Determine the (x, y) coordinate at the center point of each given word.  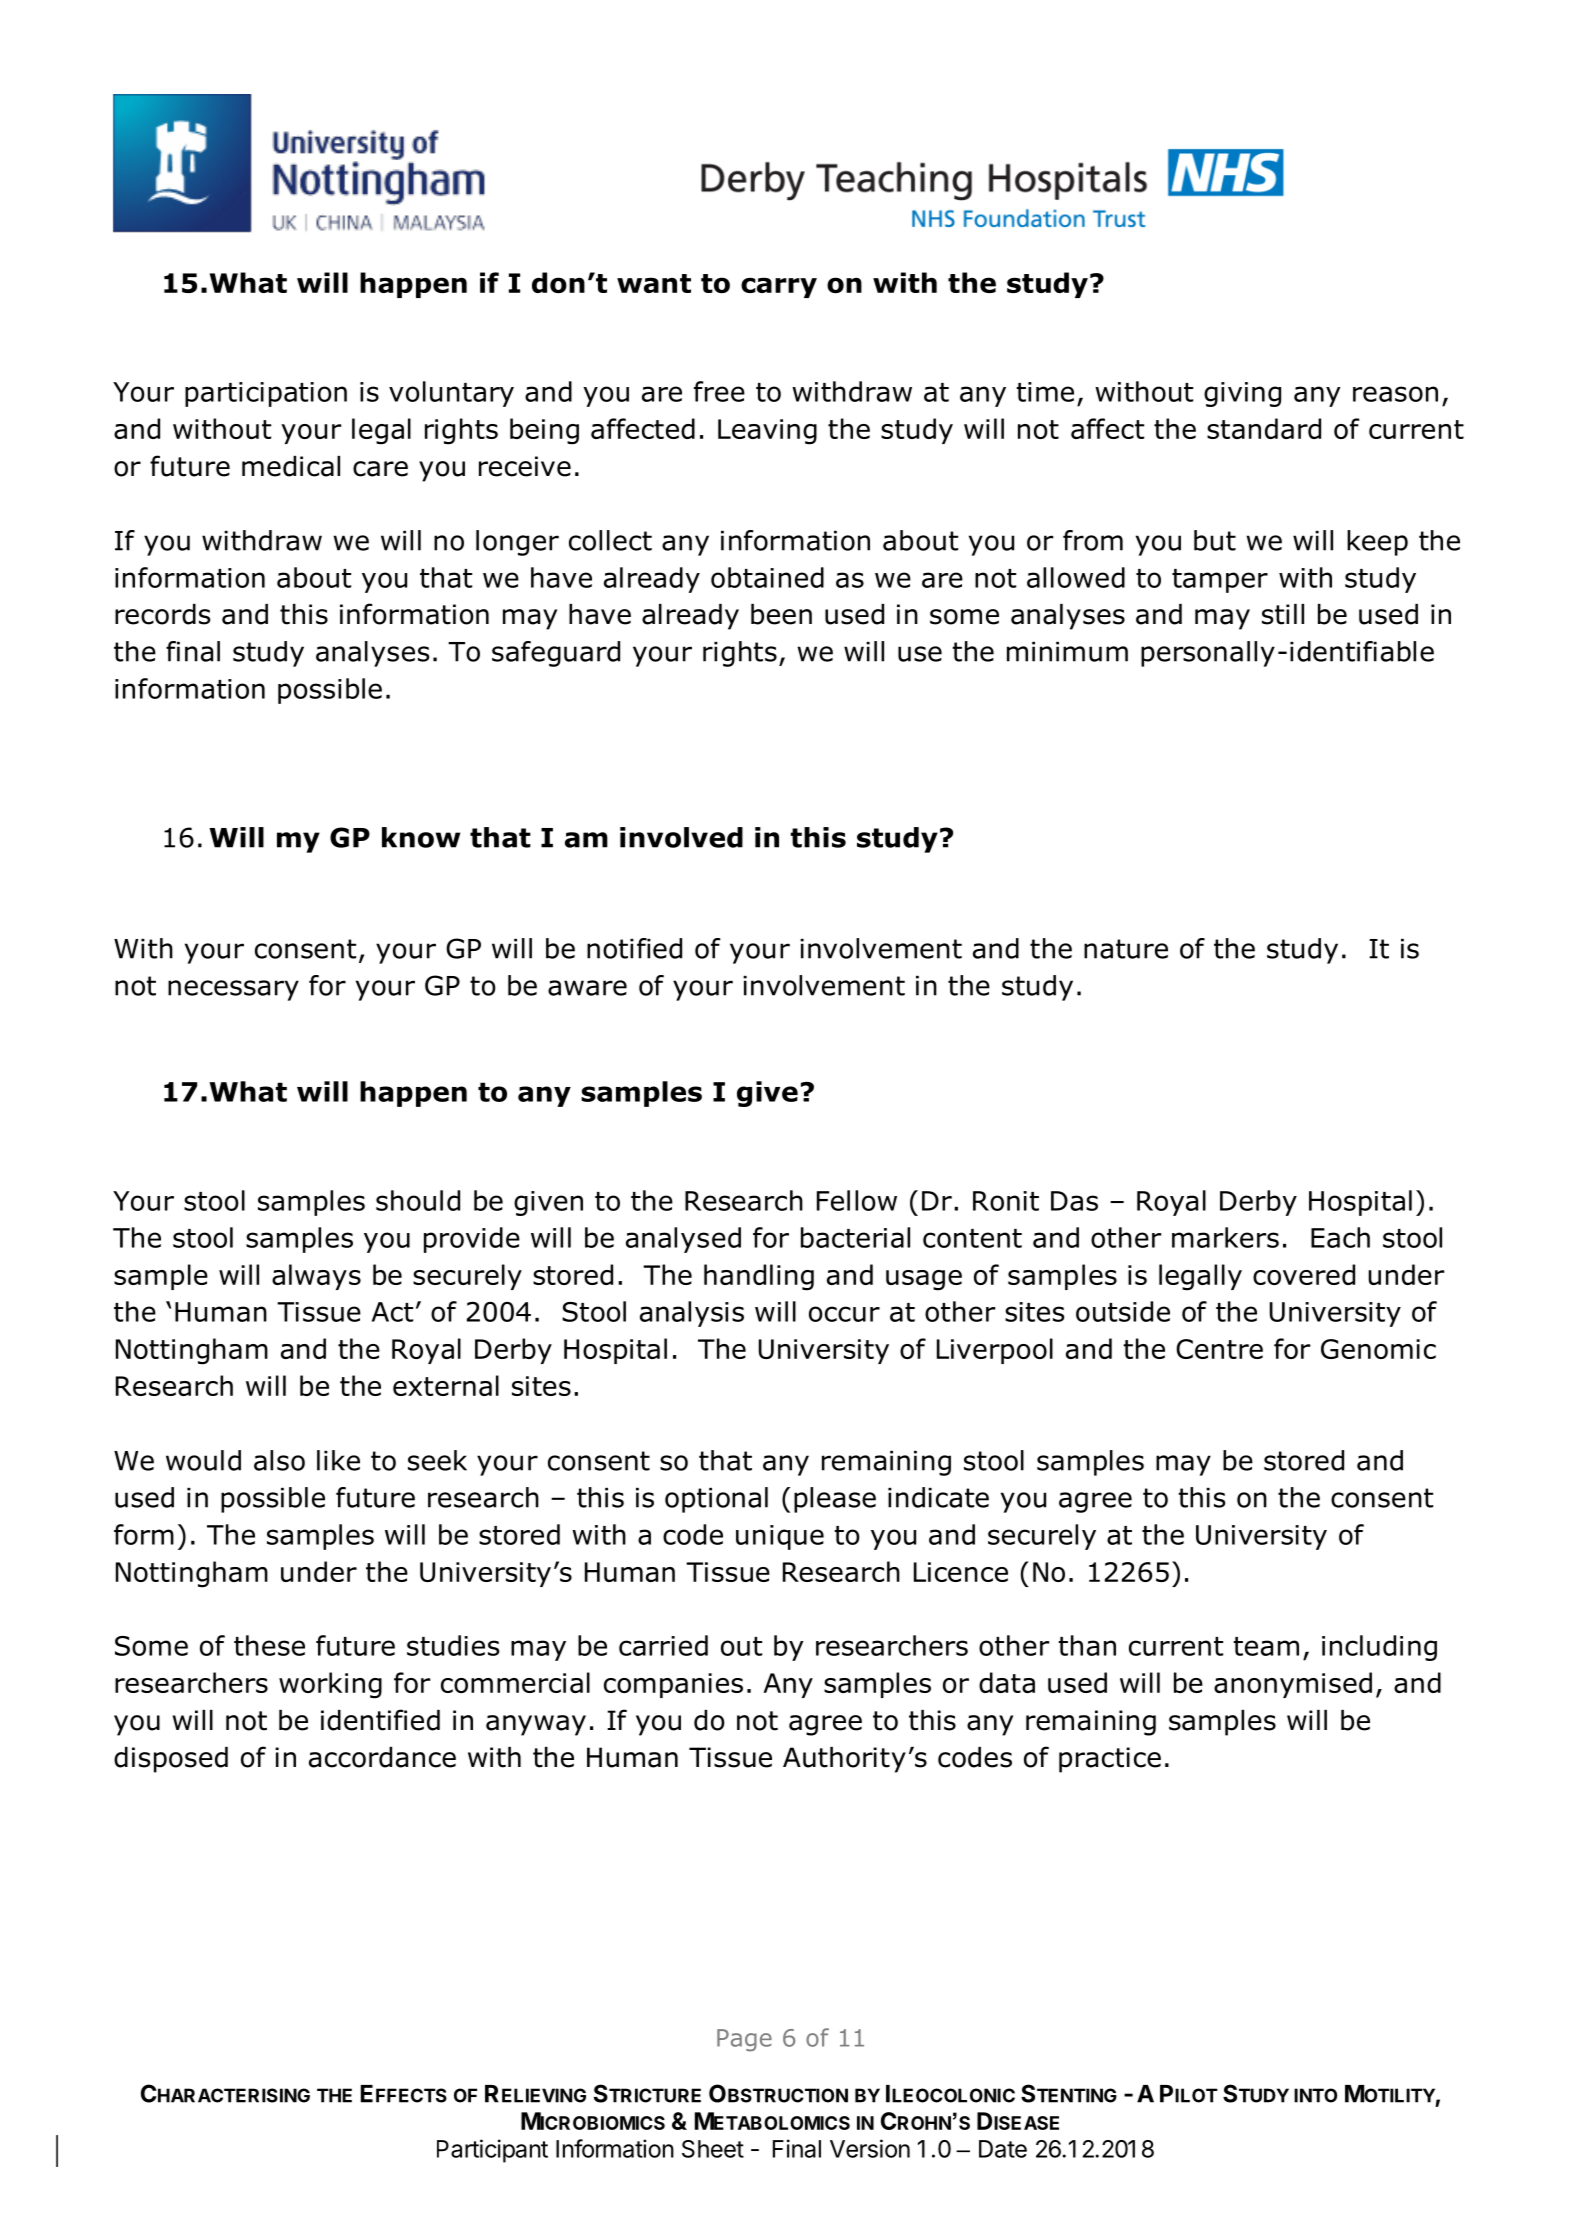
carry (779, 287)
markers (1225, 1237)
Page (744, 2040)
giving (1242, 394)
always (316, 1277)
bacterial (855, 1237)
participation (266, 394)
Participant (492, 2151)
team (1266, 1646)
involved (681, 837)
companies (673, 1685)
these (269, 1645)
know (421, 837)
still (1283, 614)
